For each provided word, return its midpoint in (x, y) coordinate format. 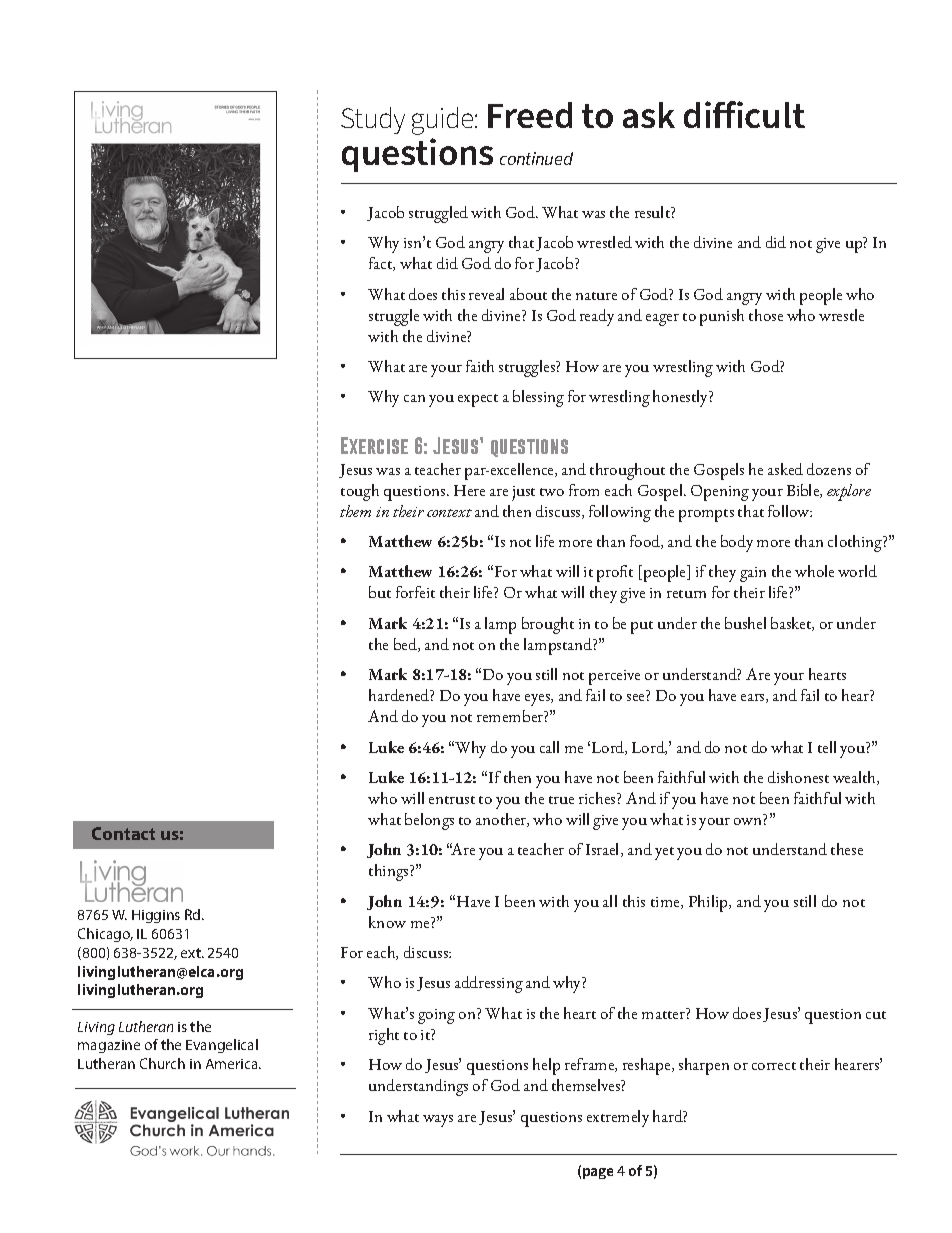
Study (373, 120)
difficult (744, 114)
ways (438, 1121)
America (233, 1064)
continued (536, 158)
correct (774, 1066)
